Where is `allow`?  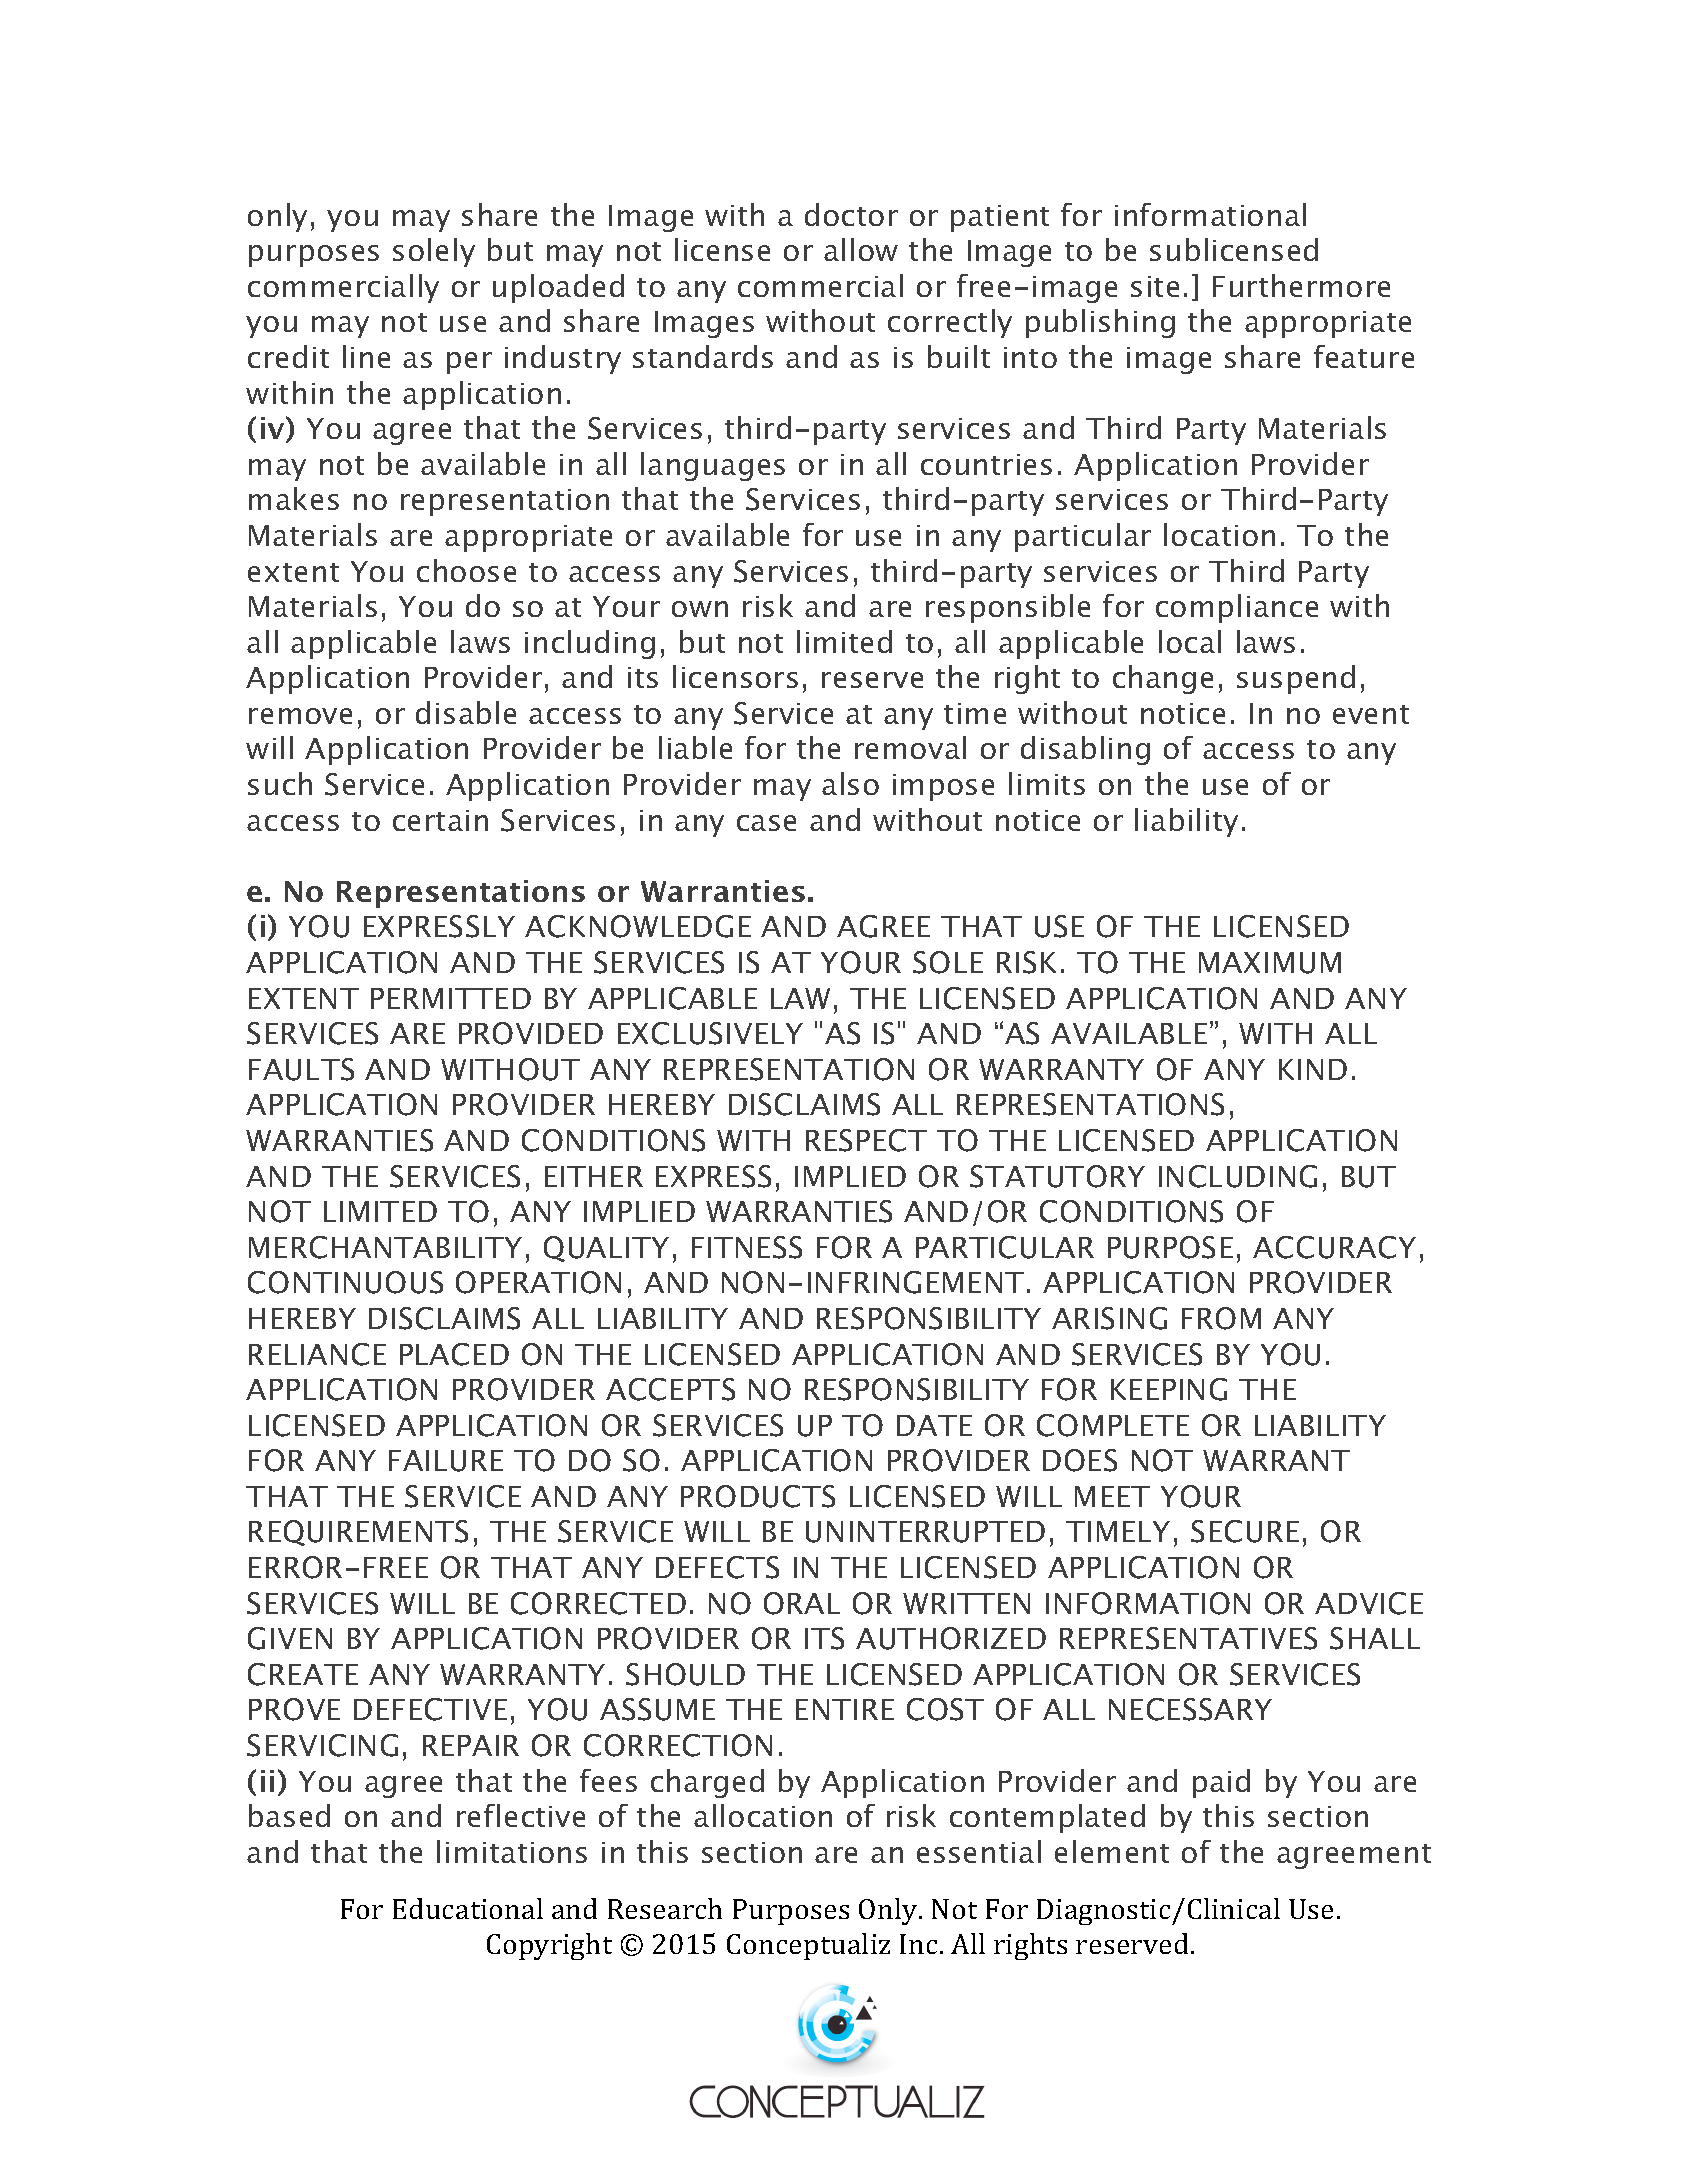
allow is located at coordinates (861, 249).
